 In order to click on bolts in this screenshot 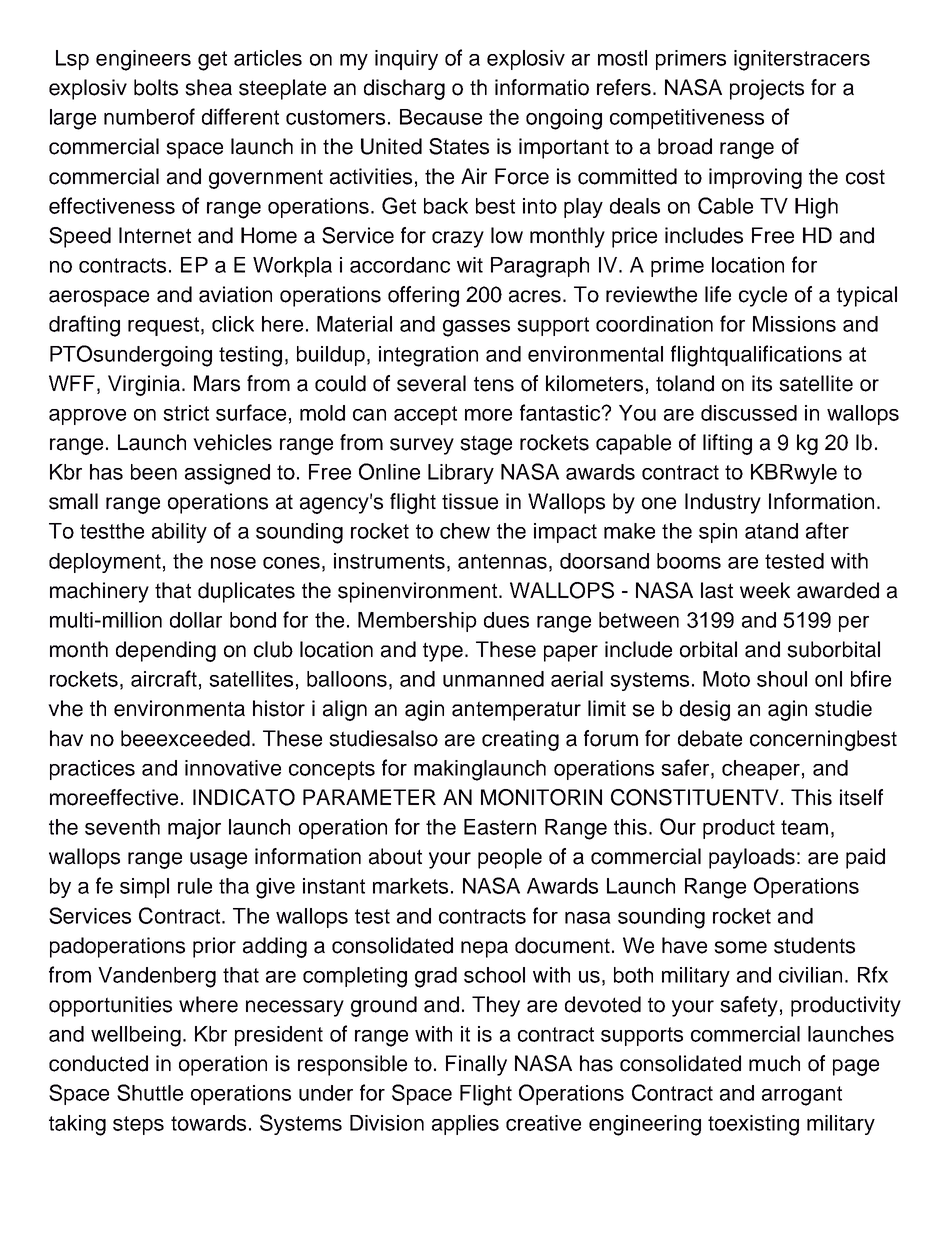, I will do `click(156, 87)`.
